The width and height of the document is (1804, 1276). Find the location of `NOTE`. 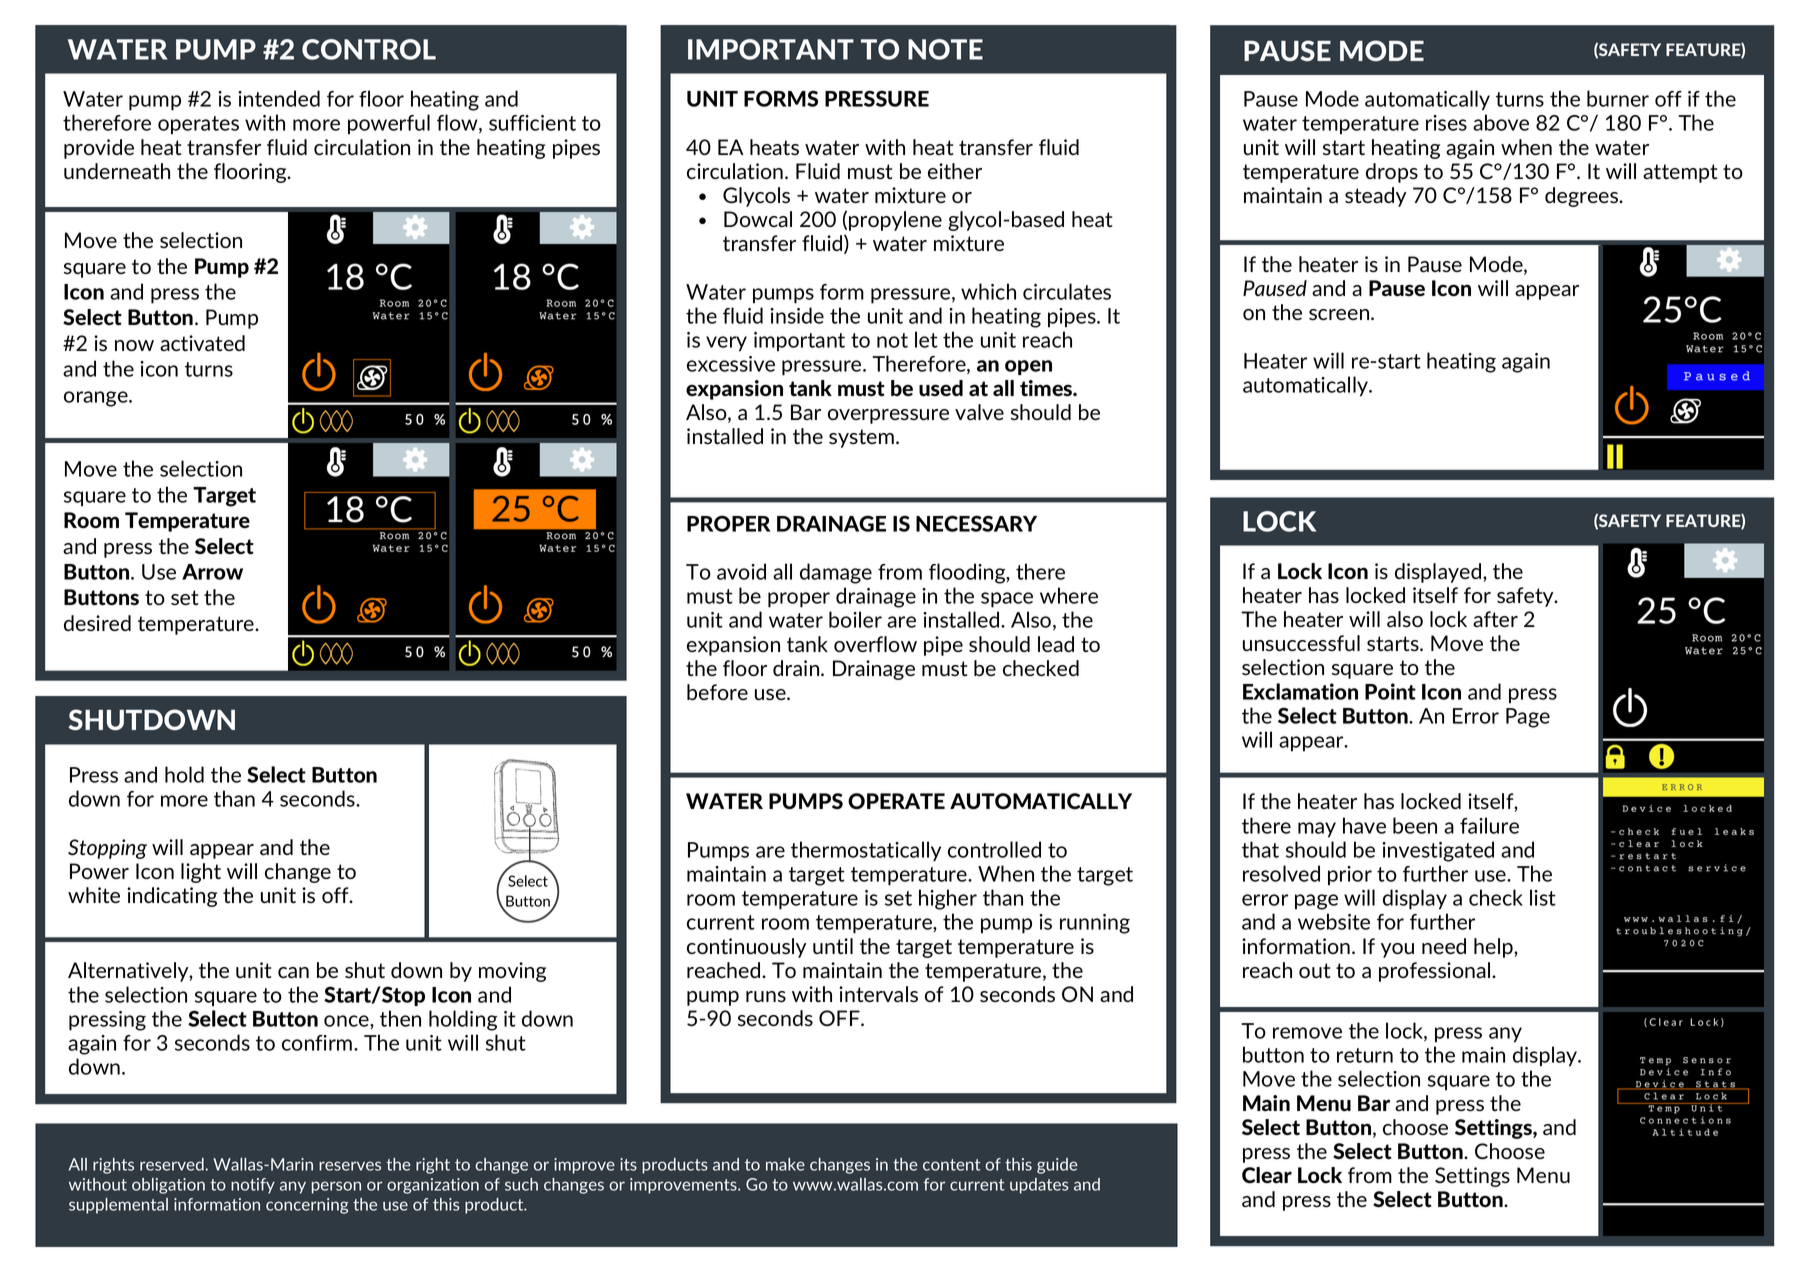

NOTE is located at coordinates (945, 49).
